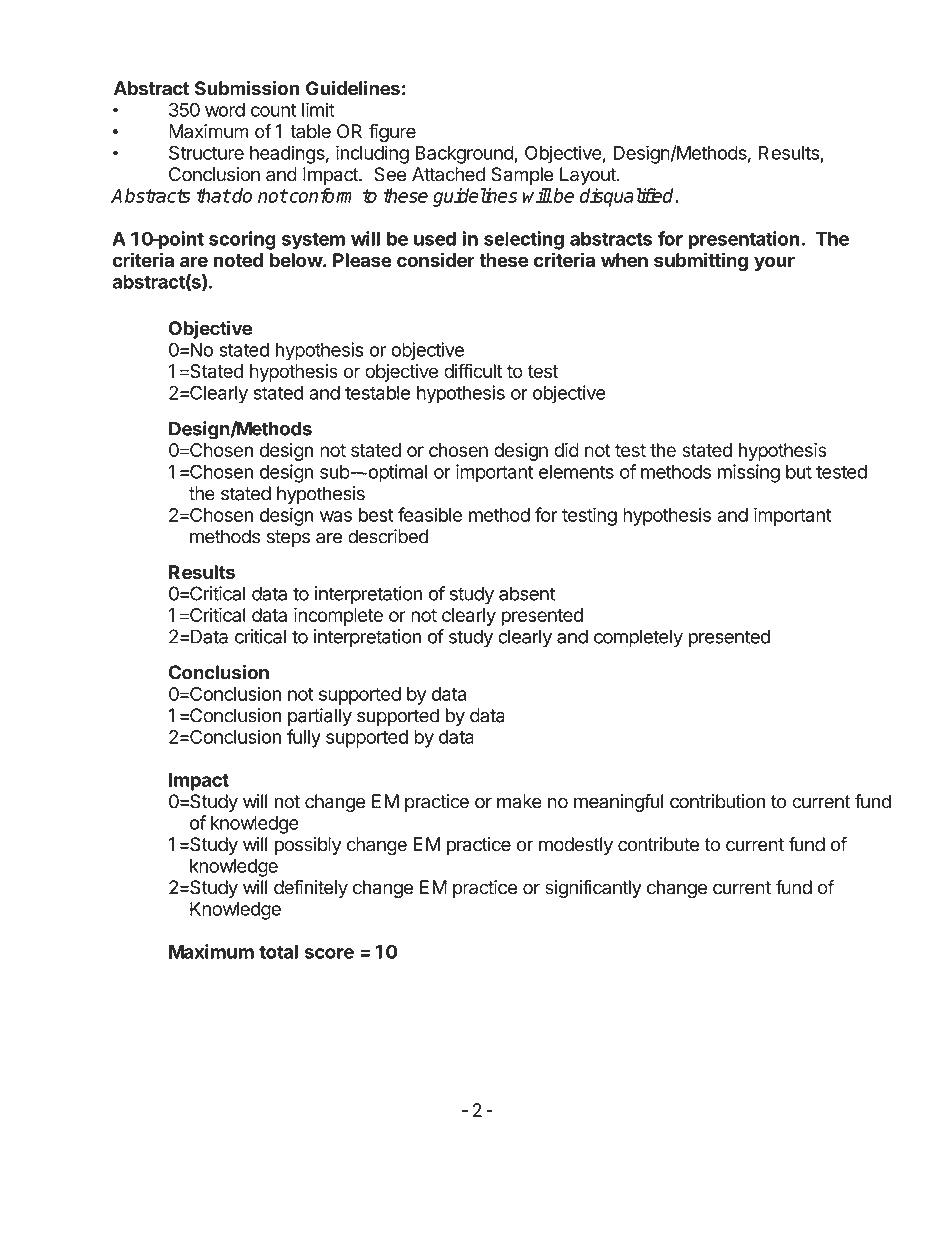 This page has width=952, height=1233. Describe the element at coordinates (238, 260) in the page. I see `noted` at that location.
